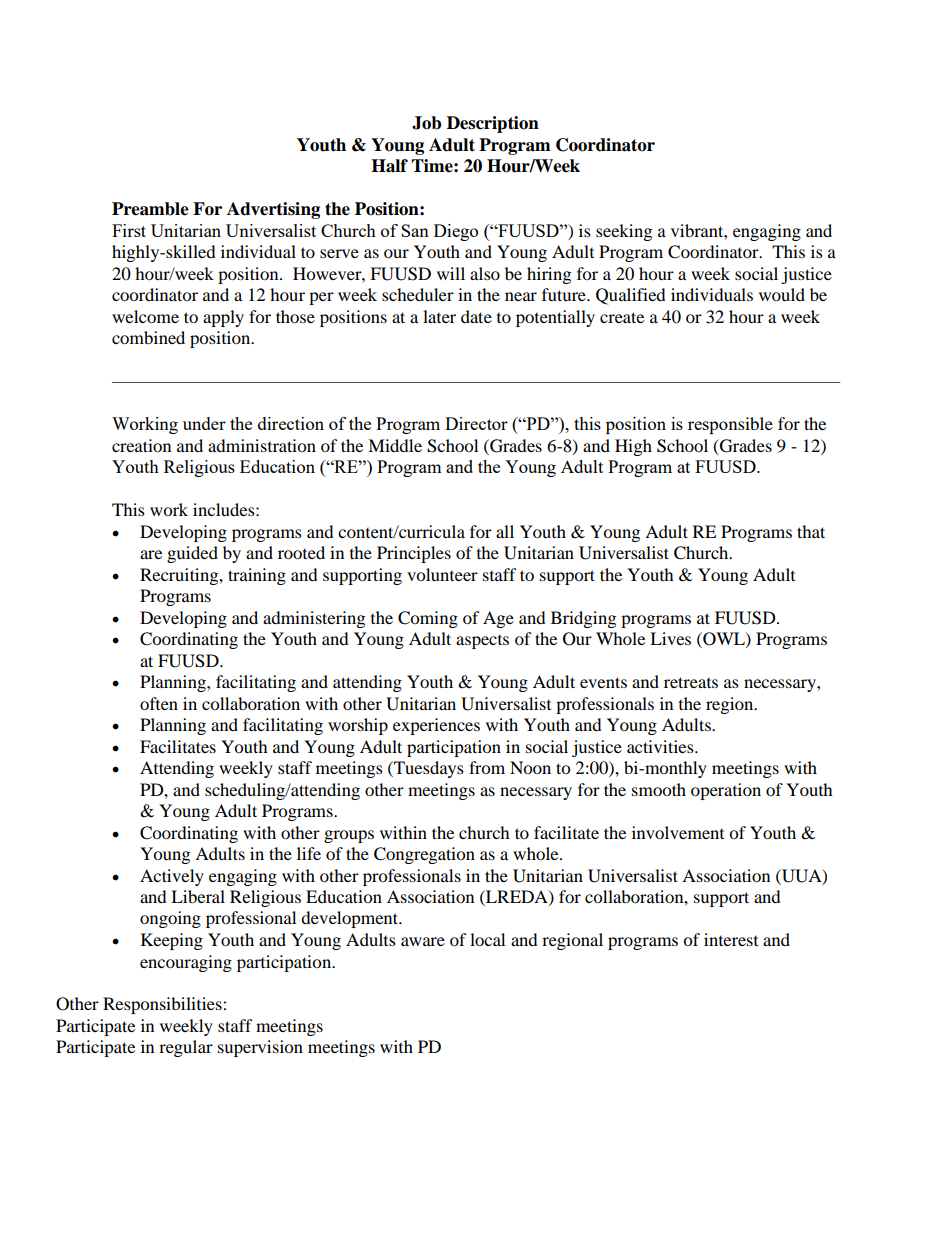 Image resolution: width=952 pixels, height=1233 pixels. Describe the element at coordinates (150, 209) in the page. I see `Preamble` at that location.
